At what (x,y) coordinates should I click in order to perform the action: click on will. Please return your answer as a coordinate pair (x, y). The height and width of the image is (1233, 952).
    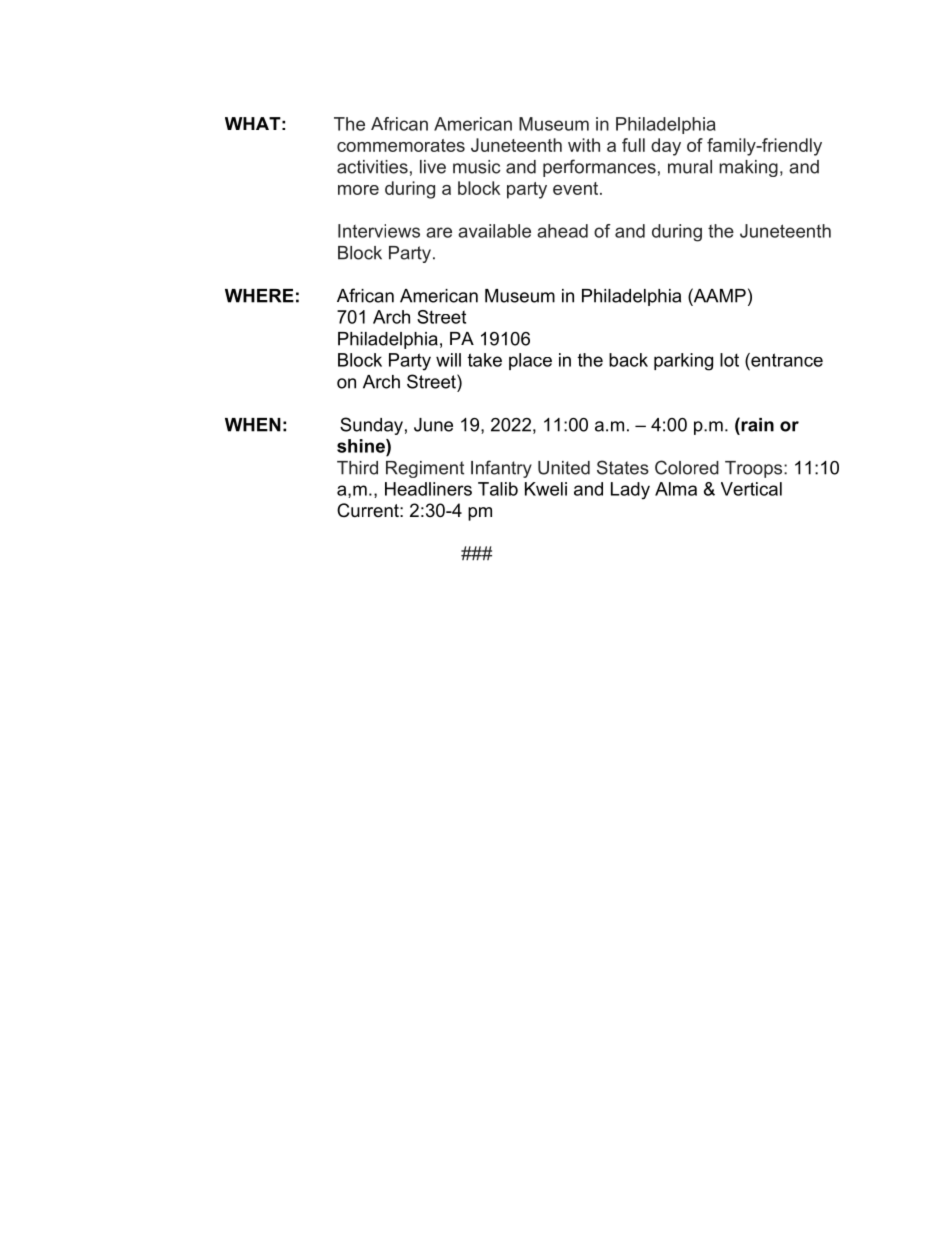
    Looking at the image, I should click on (448, 360).
